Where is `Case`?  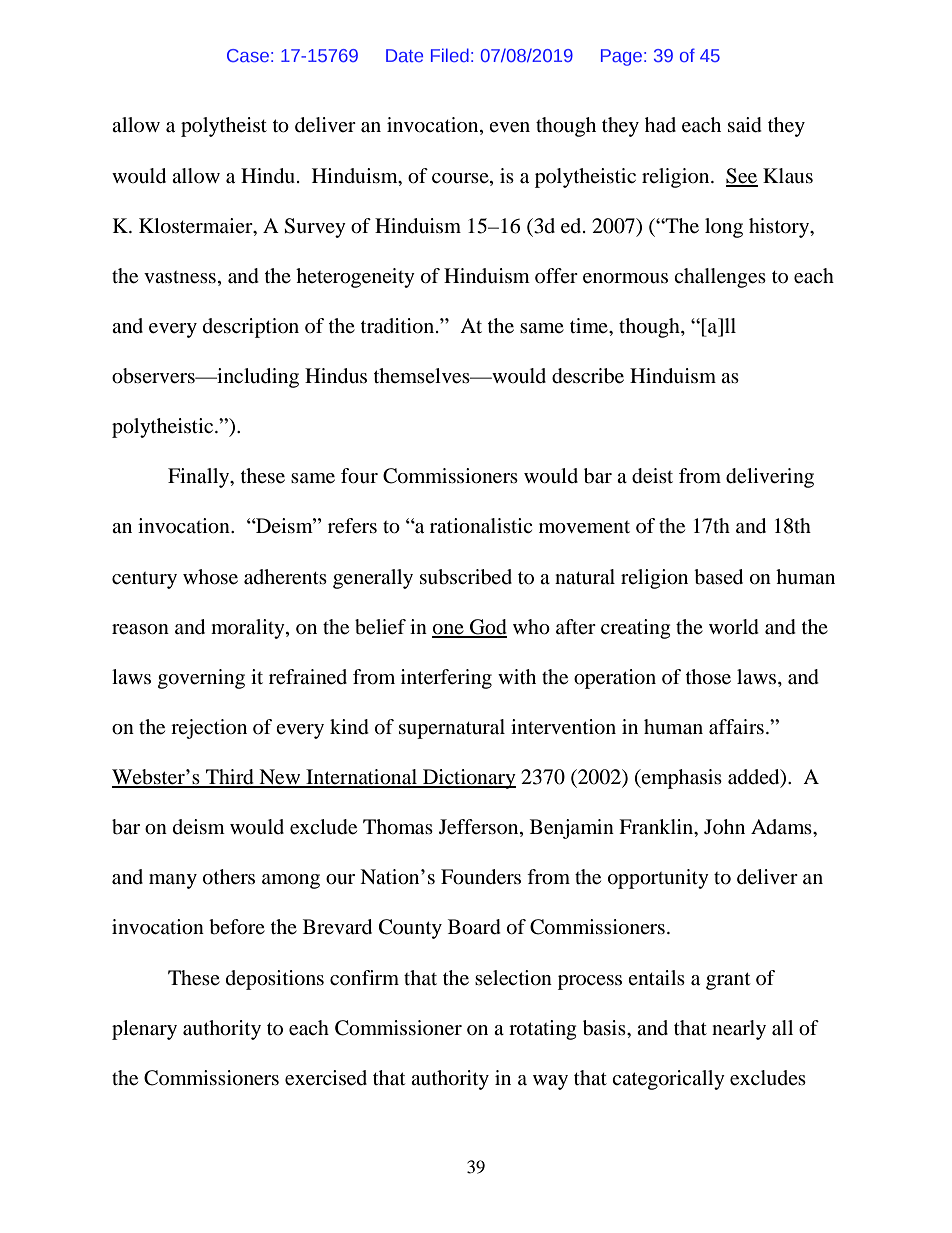
Case is located at coordinates (248, 55).
